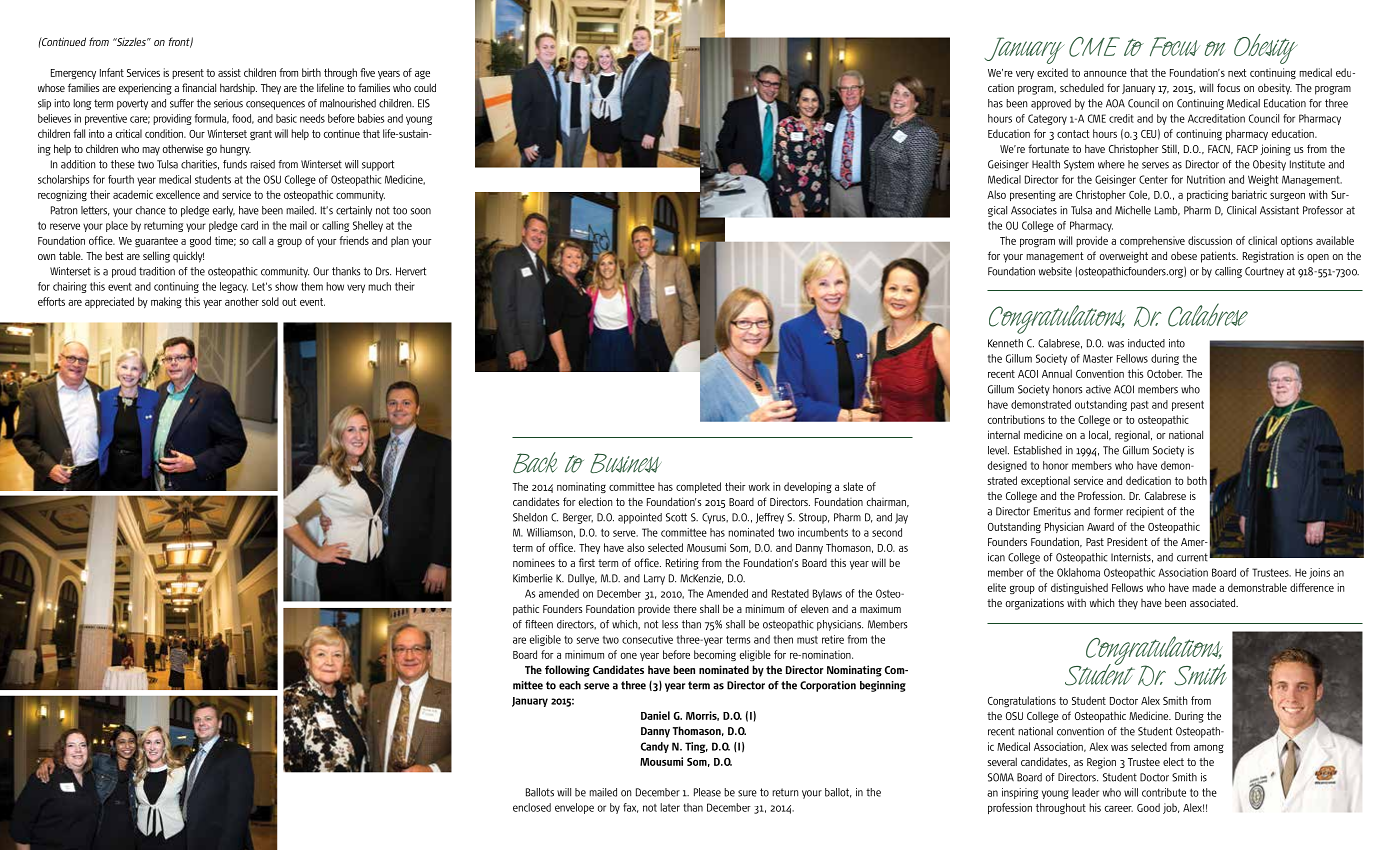 This screenshot has height=850, width=1400. I want to click on Back, so click(535, 462).
